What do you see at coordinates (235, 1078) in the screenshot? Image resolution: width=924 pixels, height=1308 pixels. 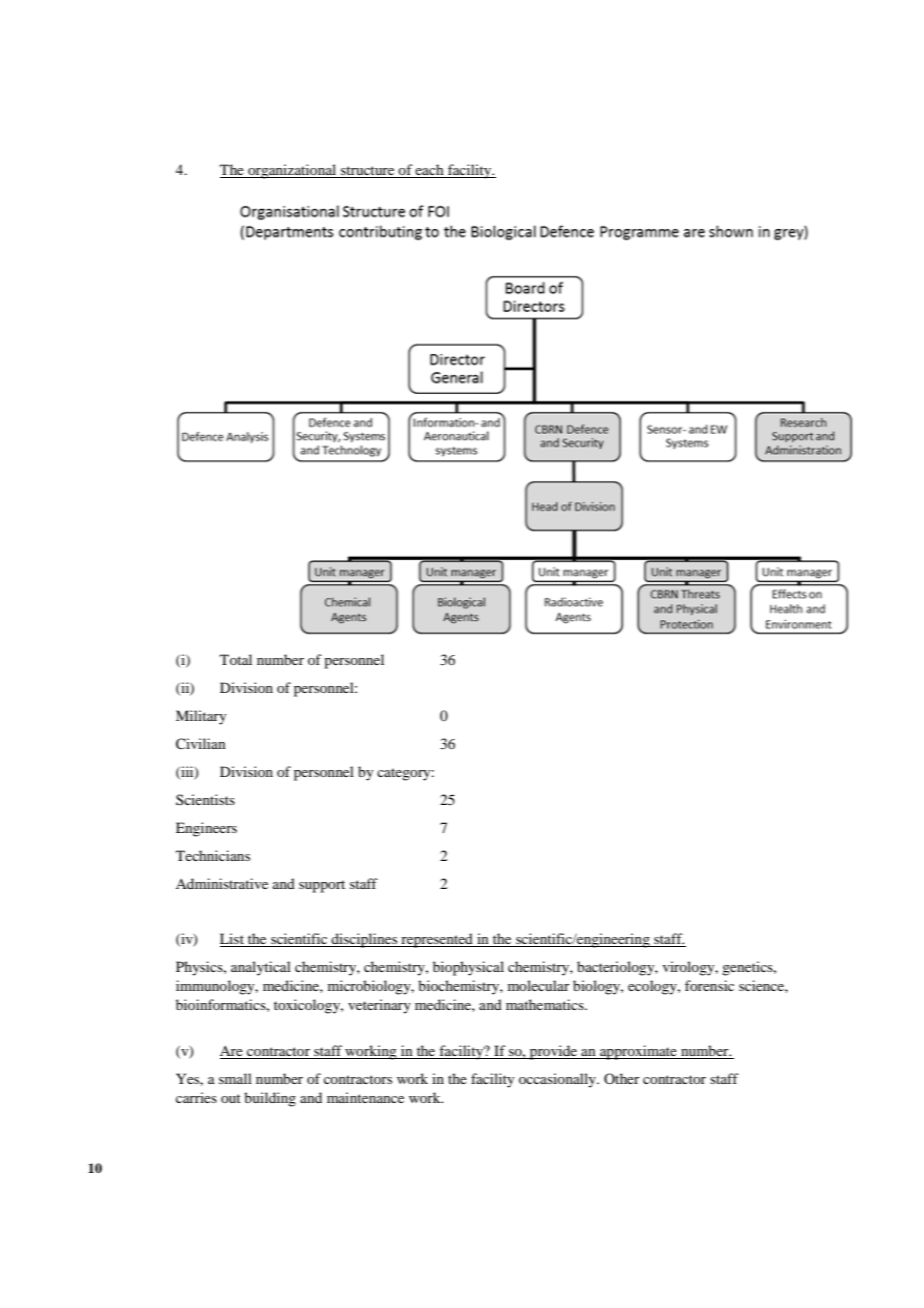 I see `small` at bounding box center [235, 1078].
